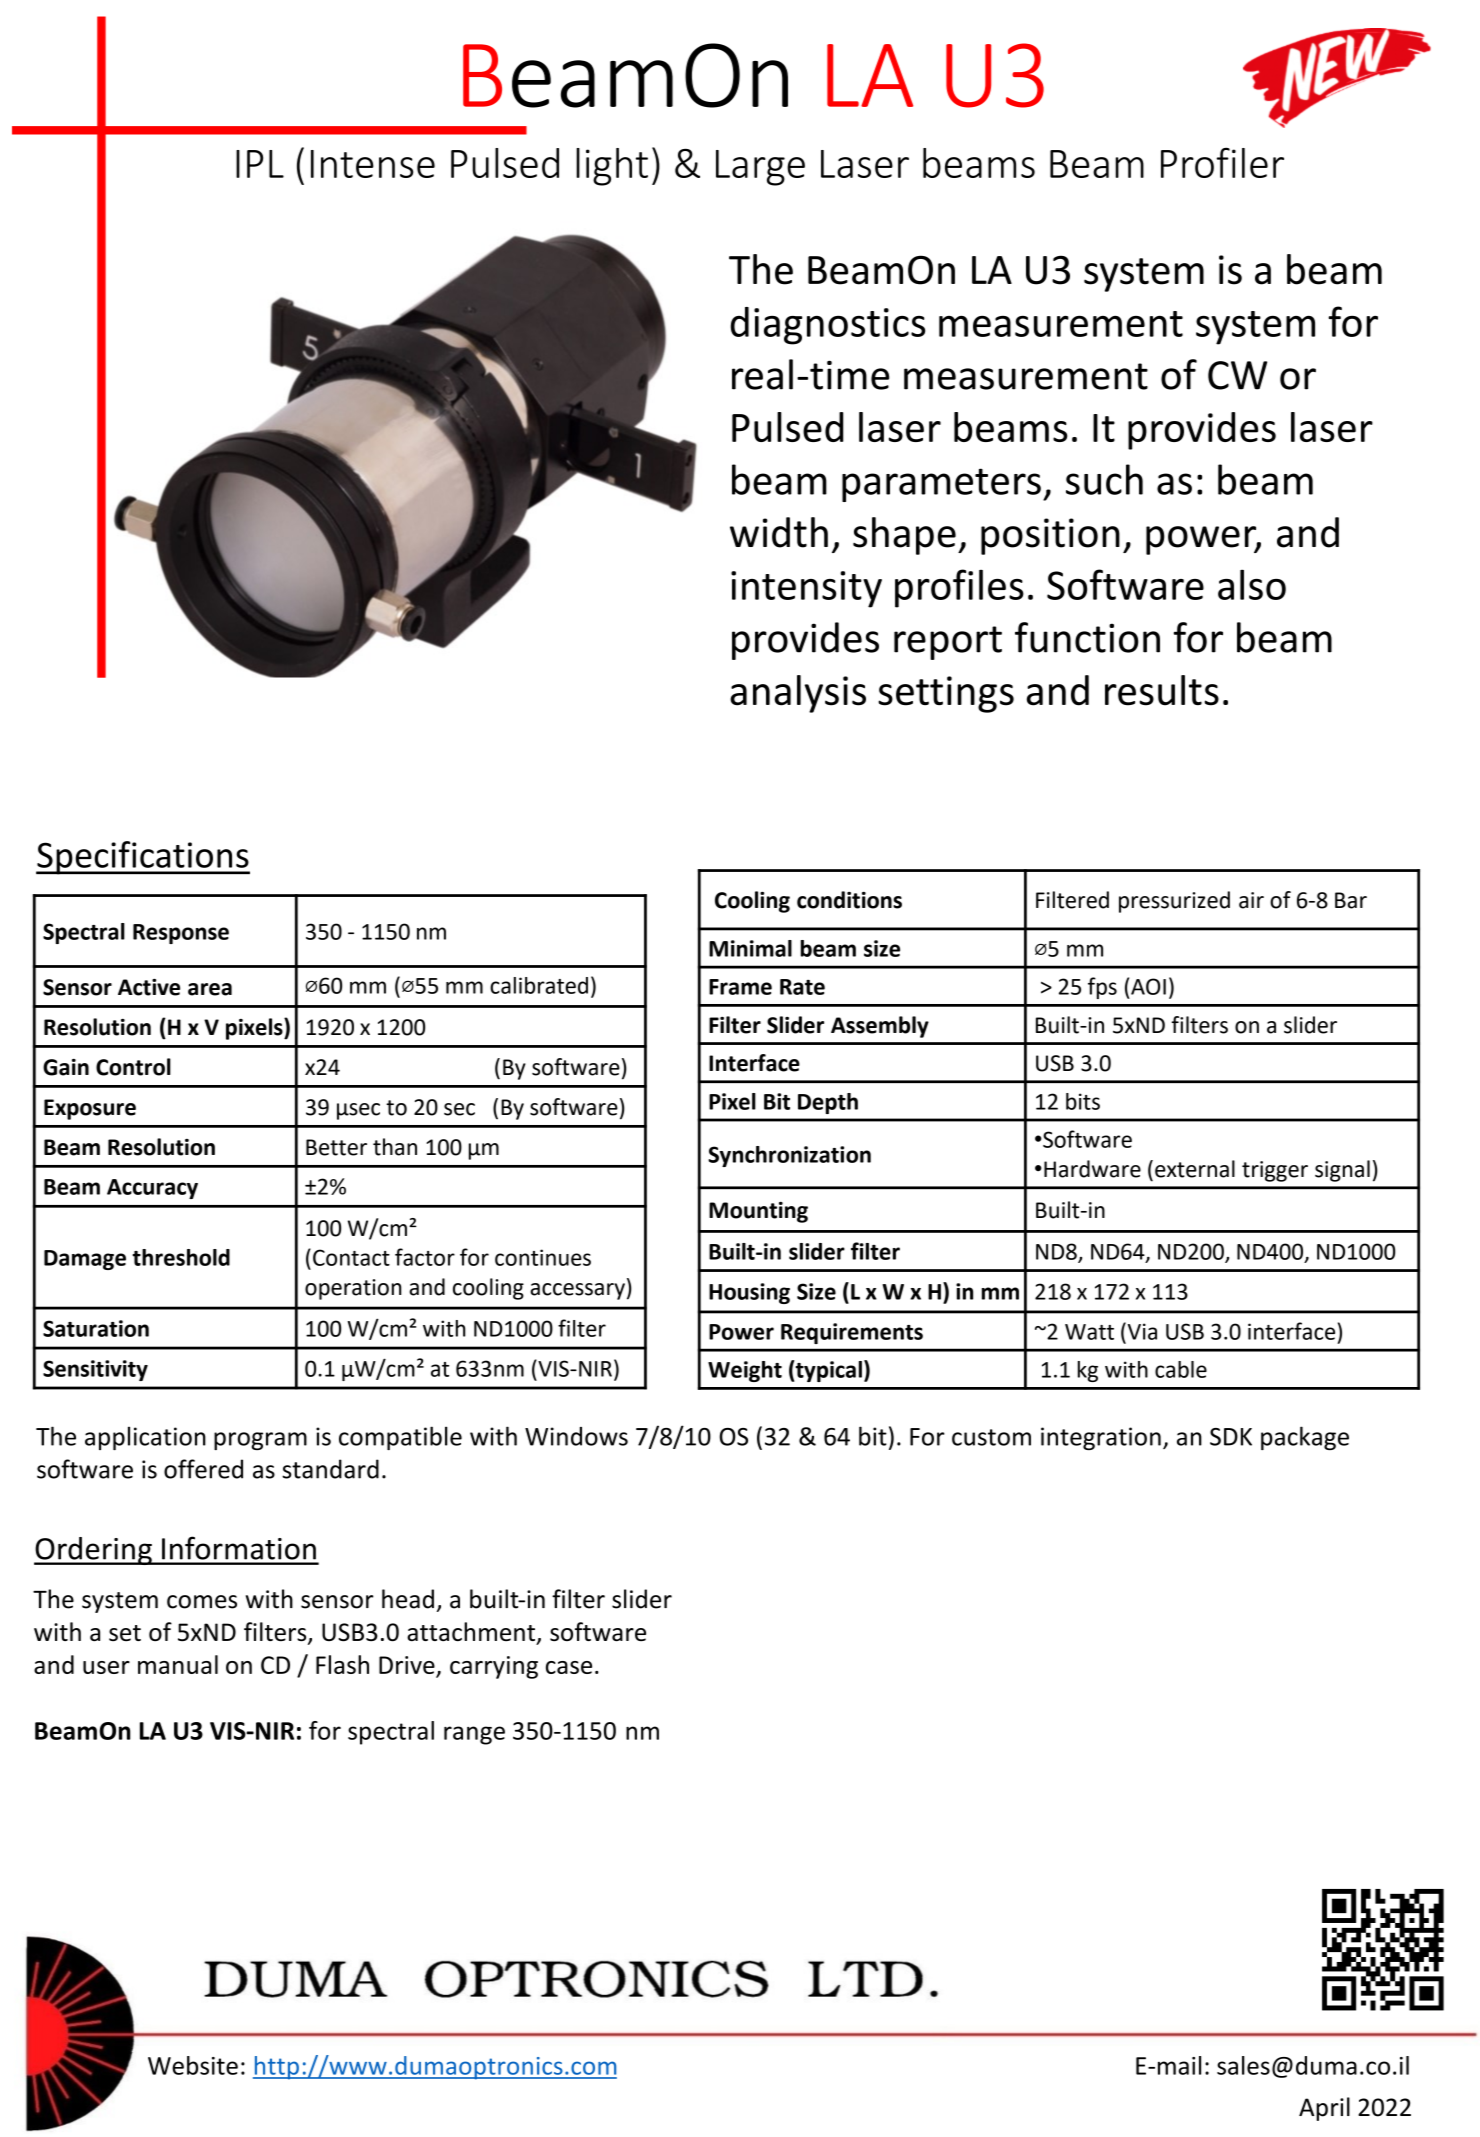  Describe the element at coordinates (193, 2065) in the screenshot. I see `Website` at that location.
